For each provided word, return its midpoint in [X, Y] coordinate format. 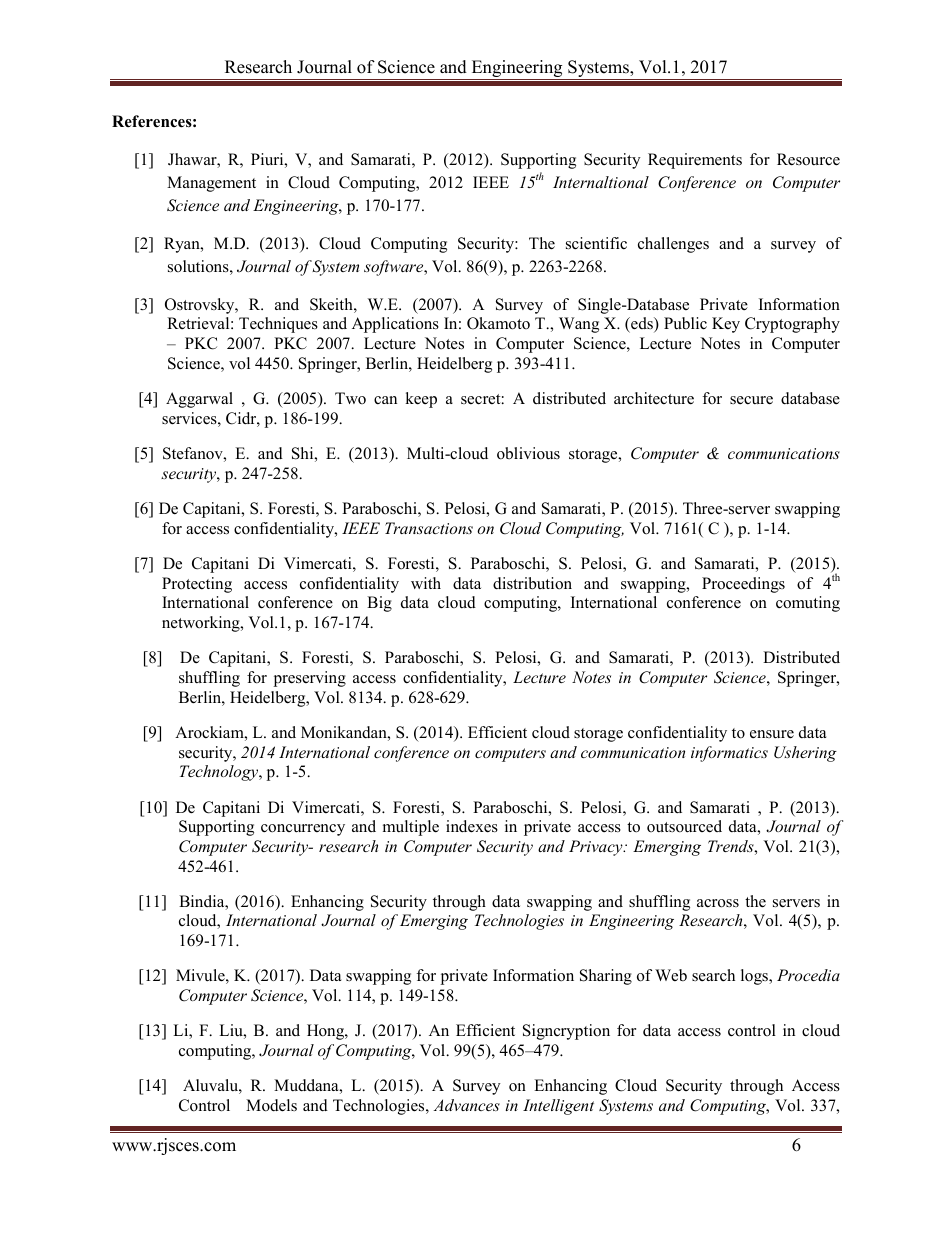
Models [271, 1105]
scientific [596, 243]
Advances [466, 1105]
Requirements [695, 161]
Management [211, 184]
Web [671, 975]
